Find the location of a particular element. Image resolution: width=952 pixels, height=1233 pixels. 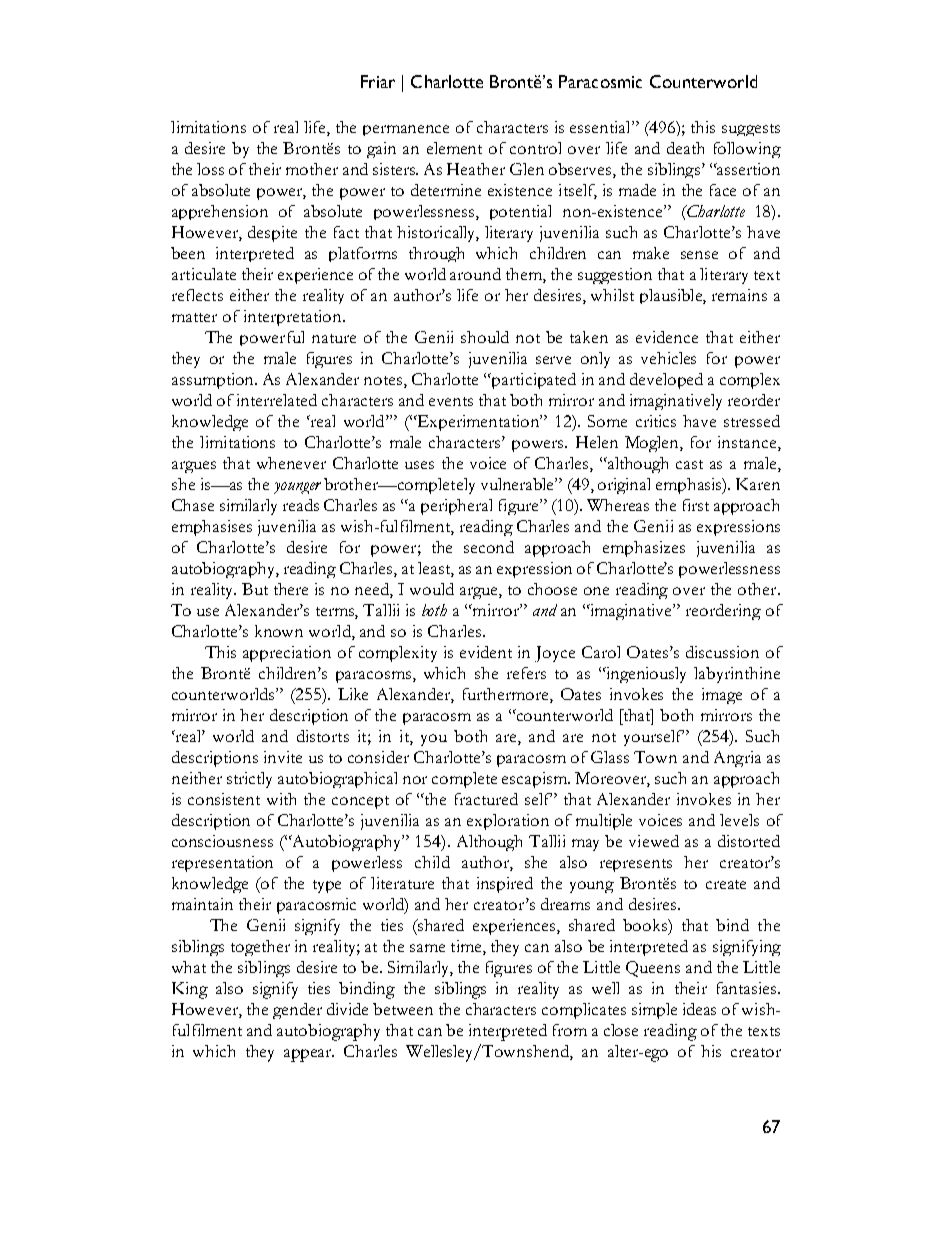

element is located at coordinates (454, 148).
